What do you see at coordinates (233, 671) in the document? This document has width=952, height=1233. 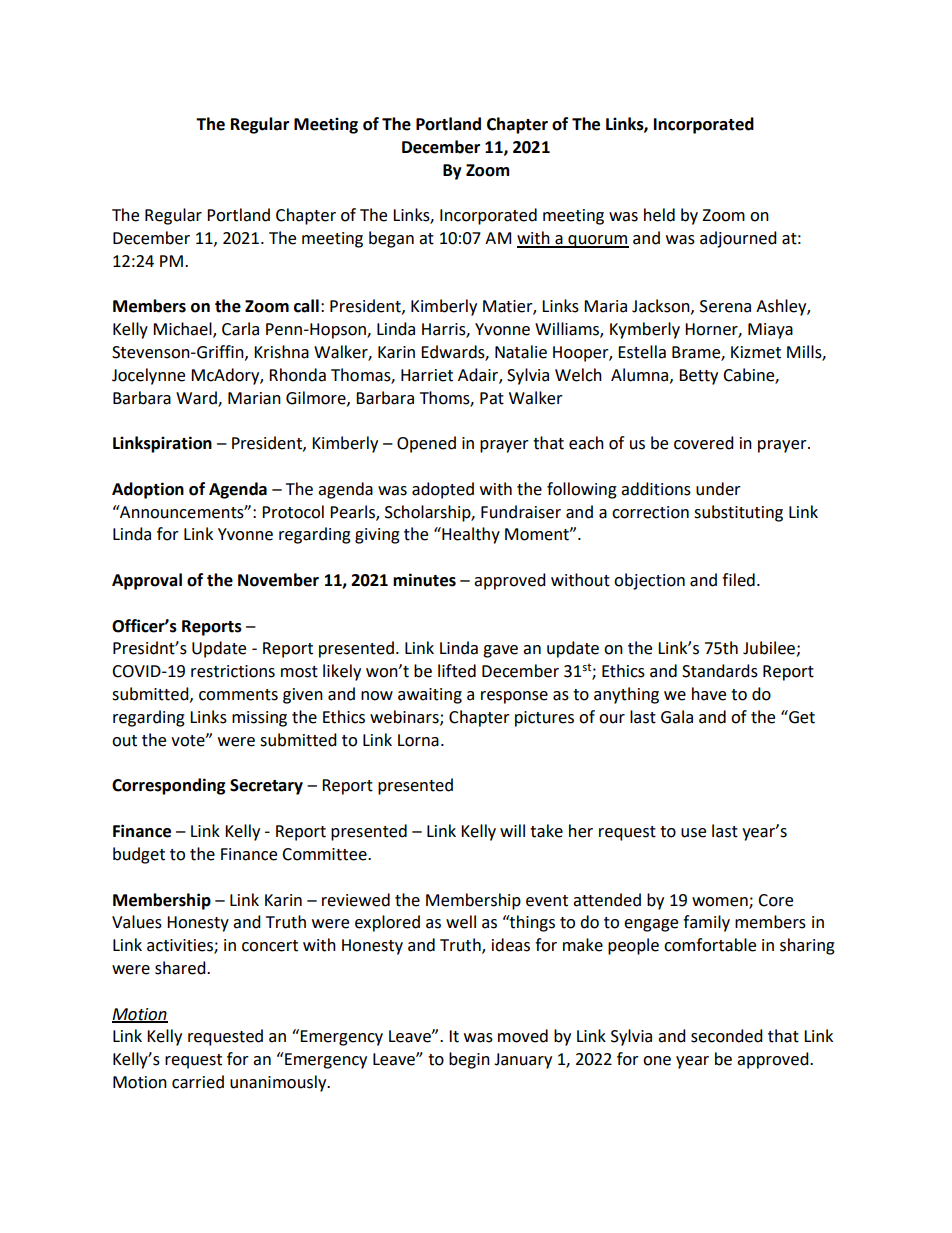 I see `restrictions` at bounding box center [233, 671].
